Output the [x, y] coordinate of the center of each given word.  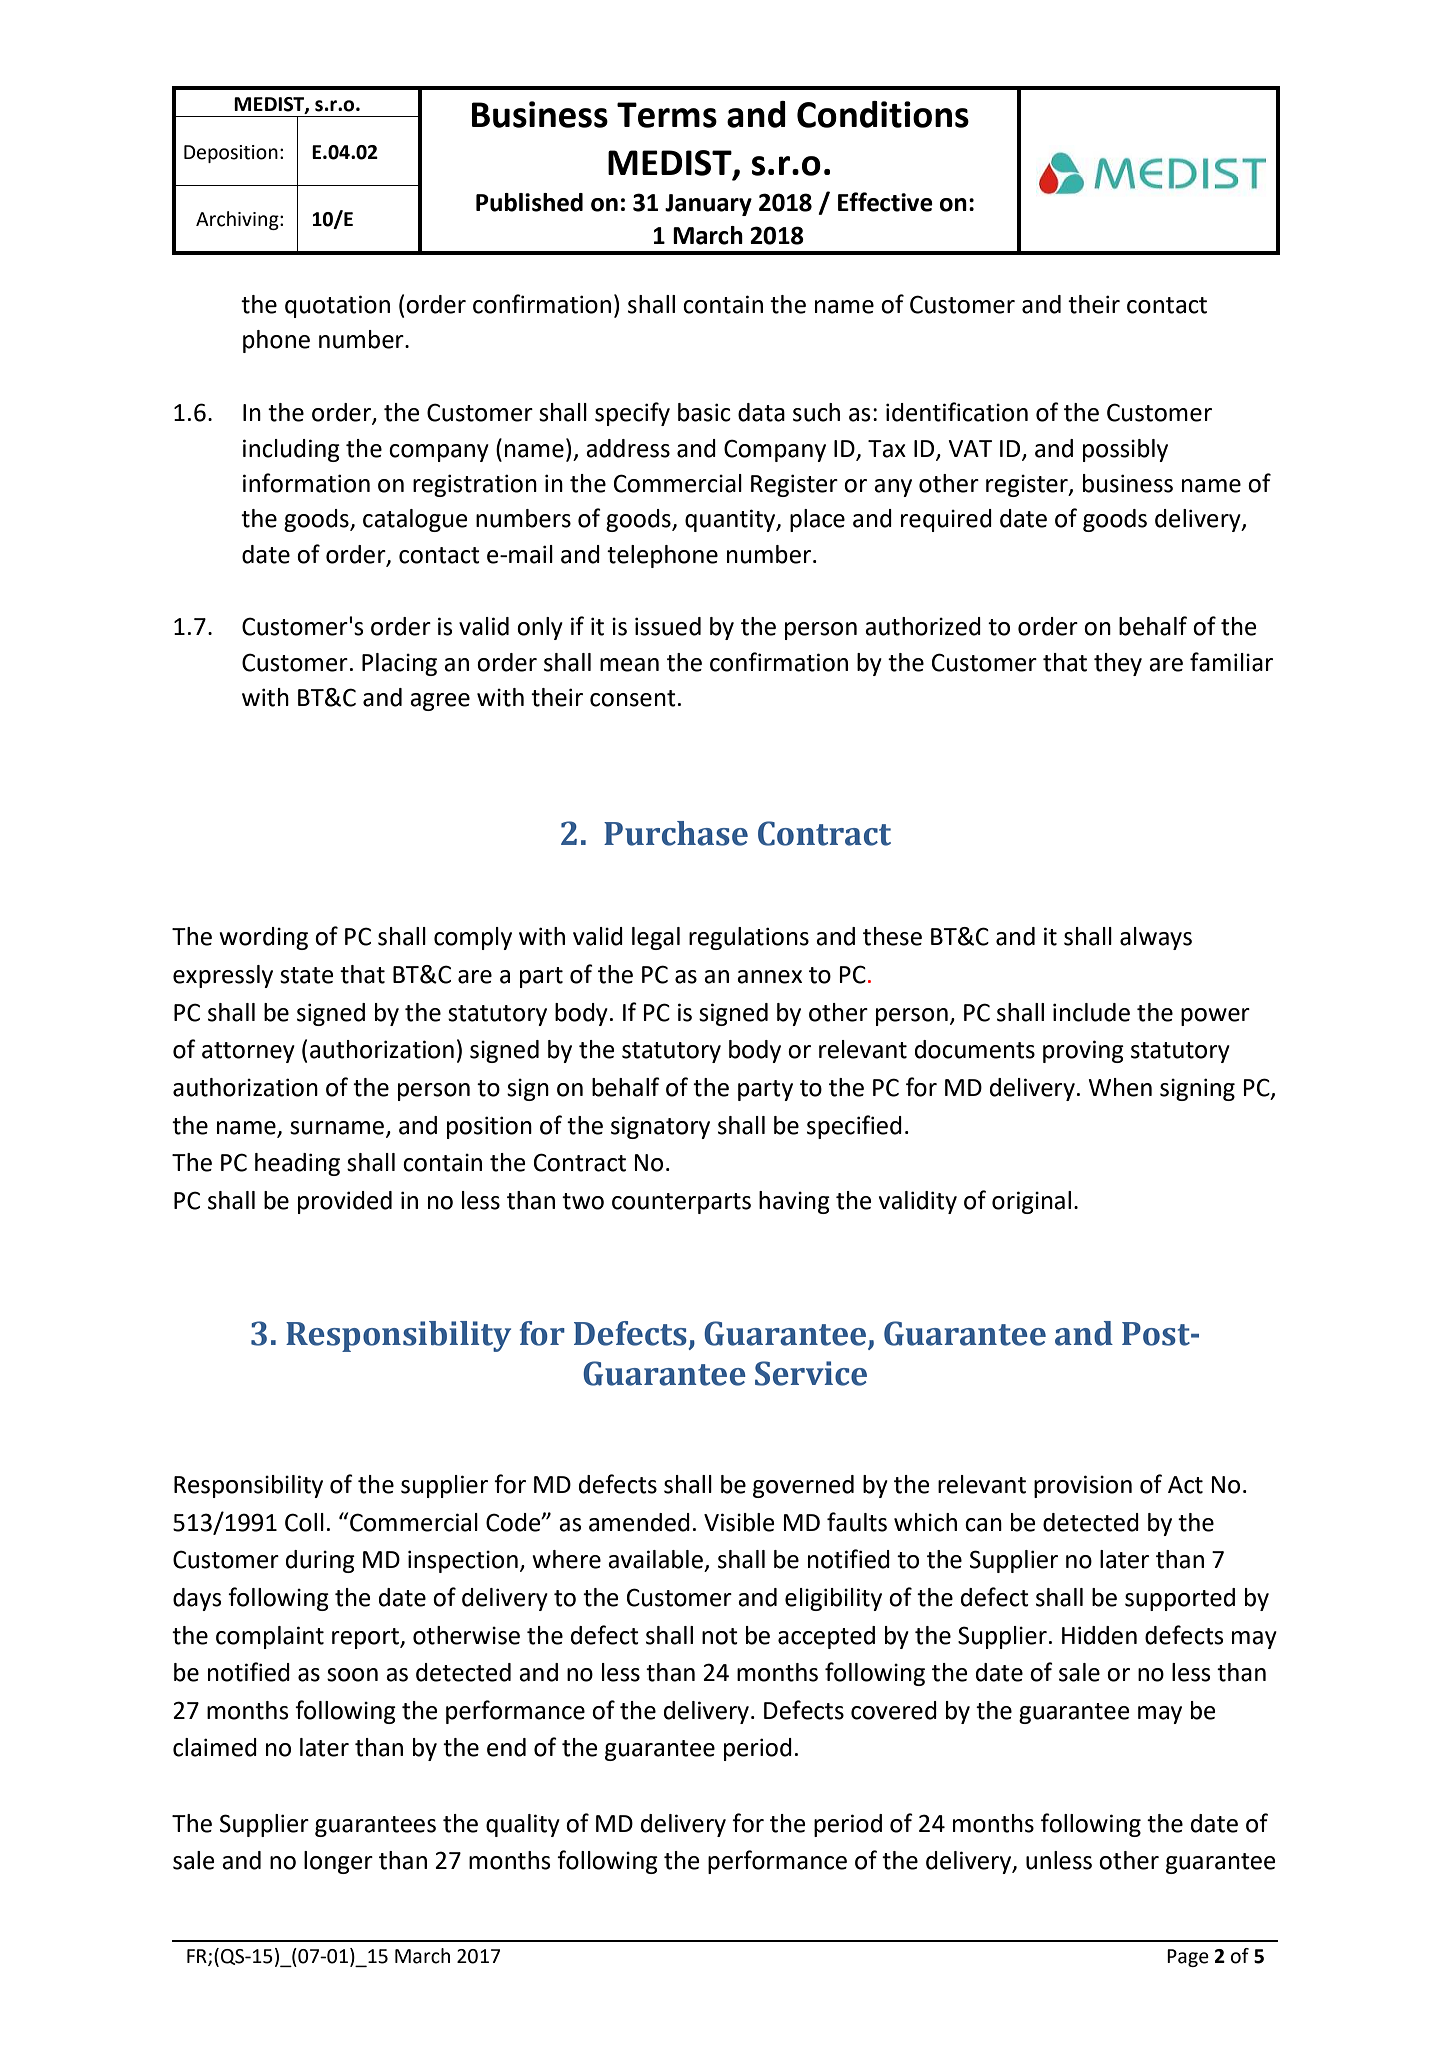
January [708, 205]
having [794, 1202]
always [1156, 938]
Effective [885, 202]
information [306, 483]
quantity [731, 520]
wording [263, 938]
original [1031, 1202]
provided [345, 1202]
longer [338, 1862]
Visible [739, 1522]
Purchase [676, 833]
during [320, 1561]
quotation [337, 306]
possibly [1125, 450]
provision [1083, 1486]
